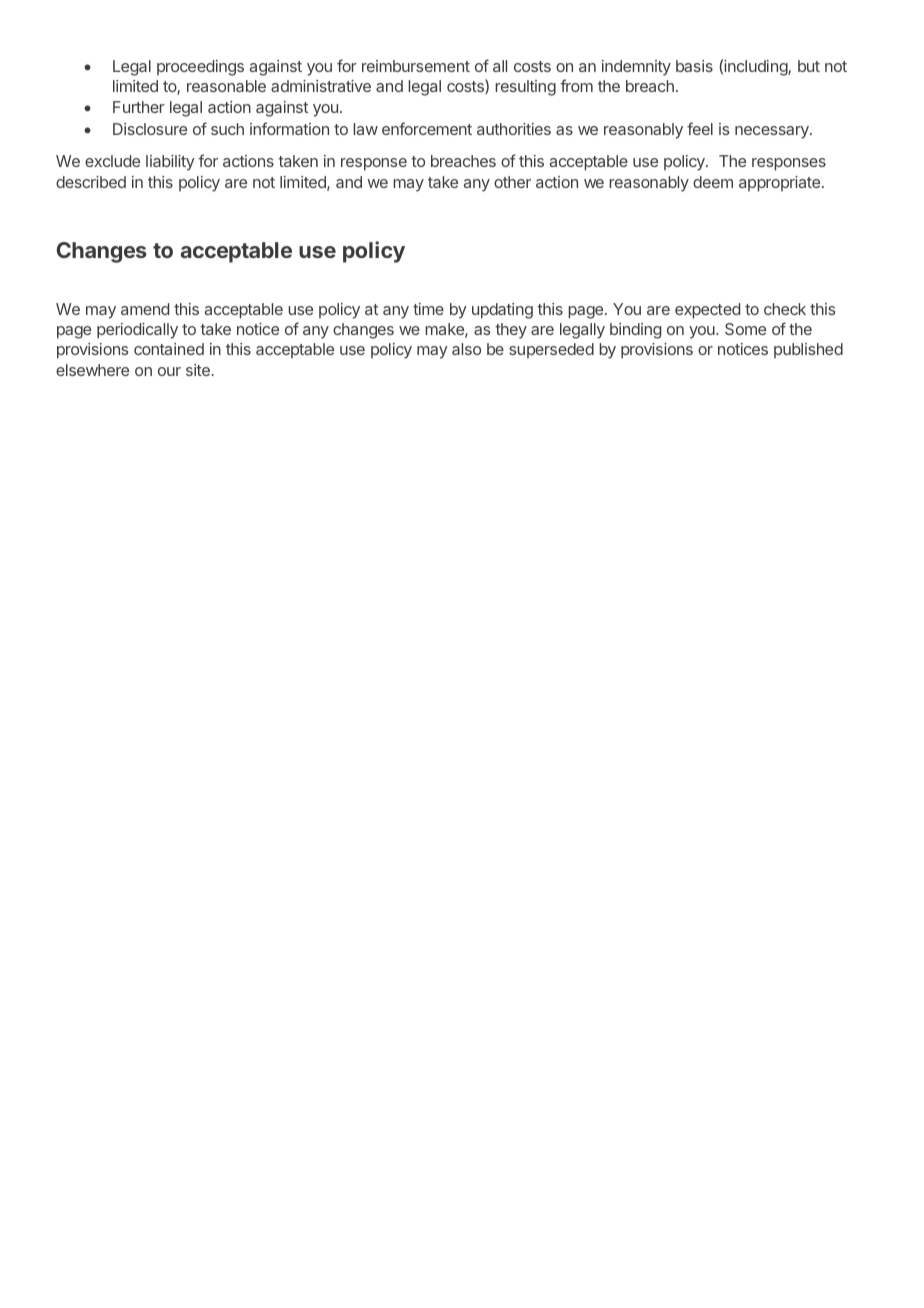 Image resolution: width=924 pixels, height=1308 pixels. What do you see at coordinates (199, 370) in the screenshot?
I see `site` at bounding box center [199, 370].
